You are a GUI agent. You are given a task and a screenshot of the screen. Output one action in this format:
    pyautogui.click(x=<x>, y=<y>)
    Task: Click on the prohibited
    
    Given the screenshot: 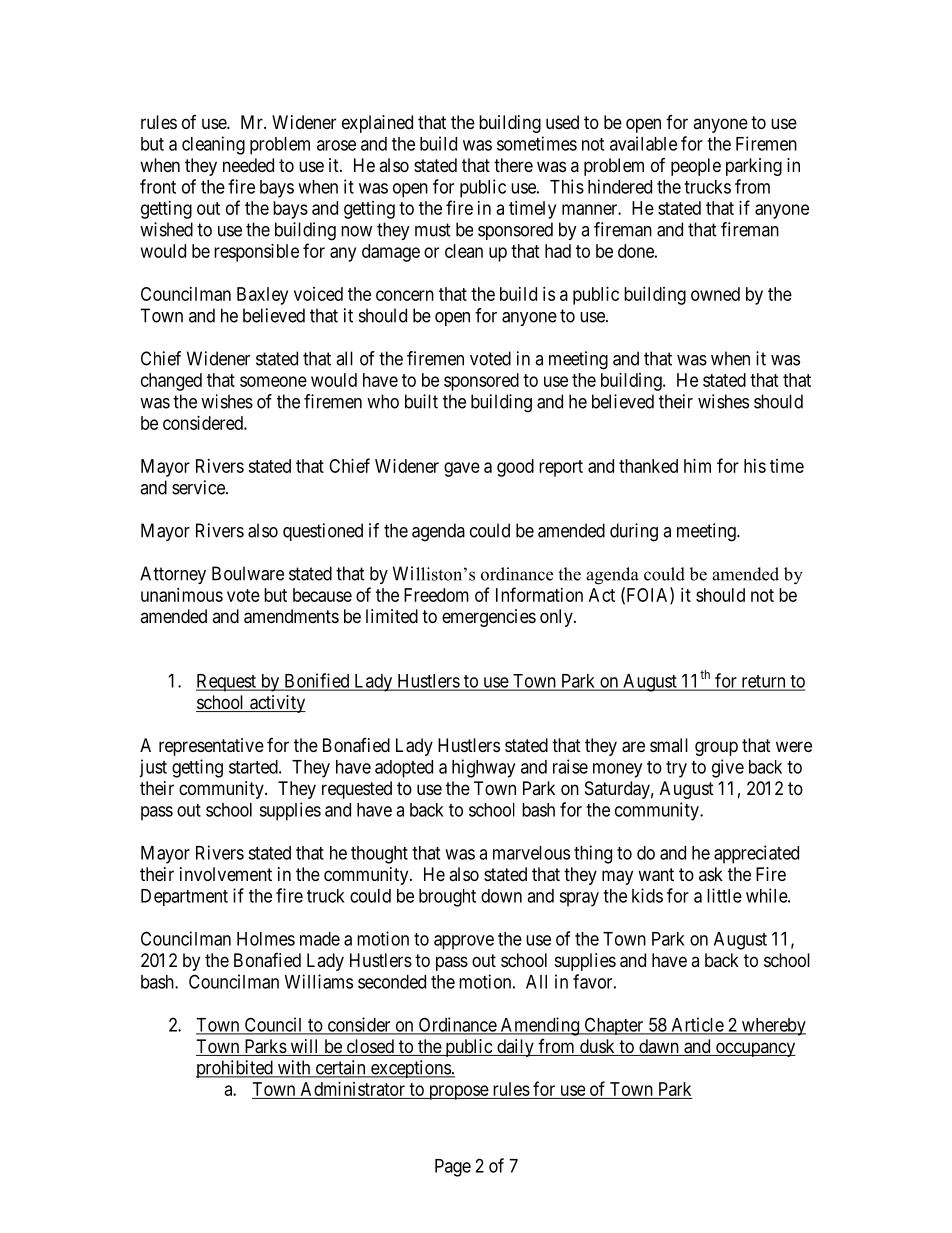 What is the action you would take?
    pyautogui.click(x=235, y=1069)
